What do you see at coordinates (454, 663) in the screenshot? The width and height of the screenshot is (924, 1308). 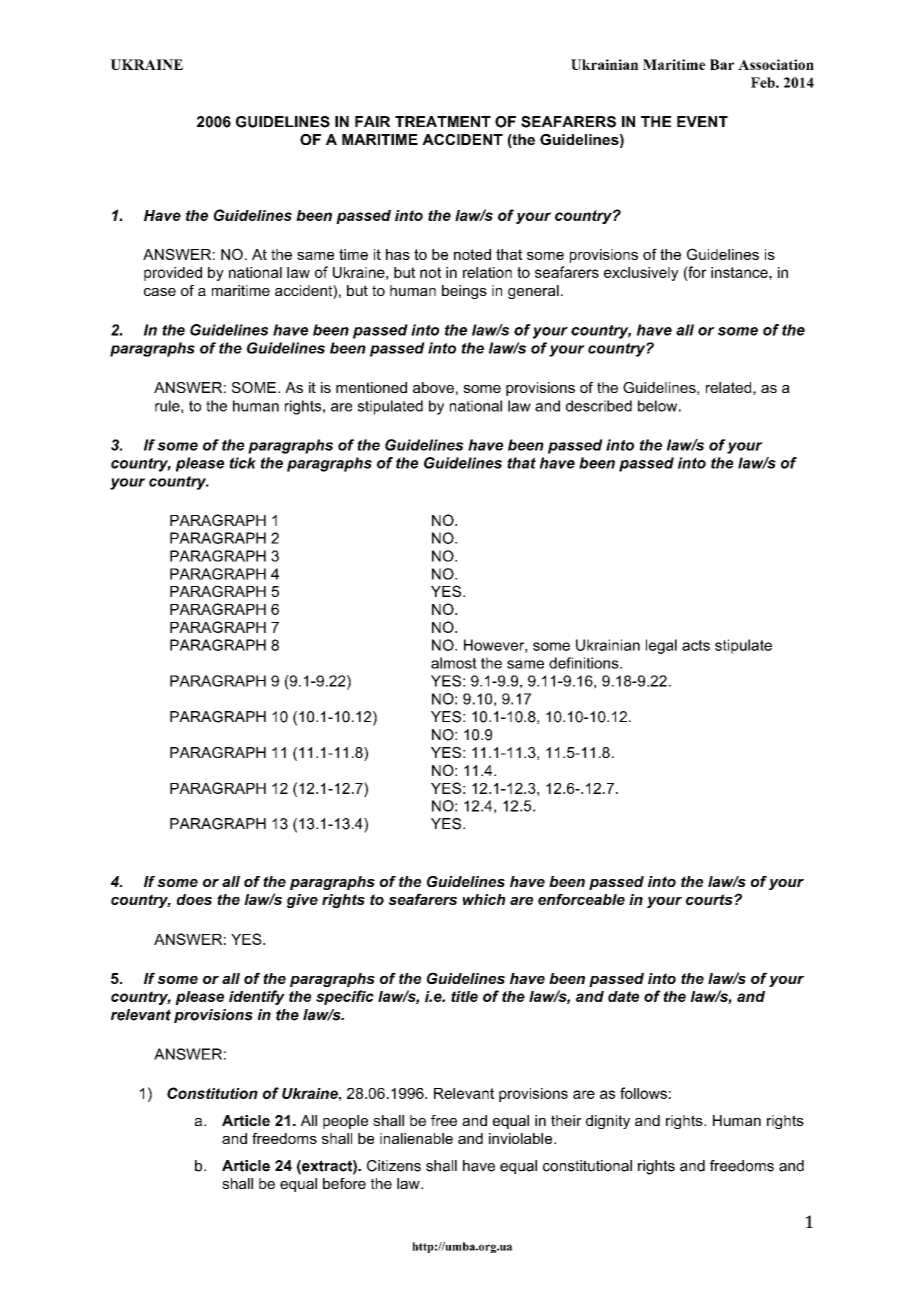 I see `almost` at bounding box center [454, 663].
